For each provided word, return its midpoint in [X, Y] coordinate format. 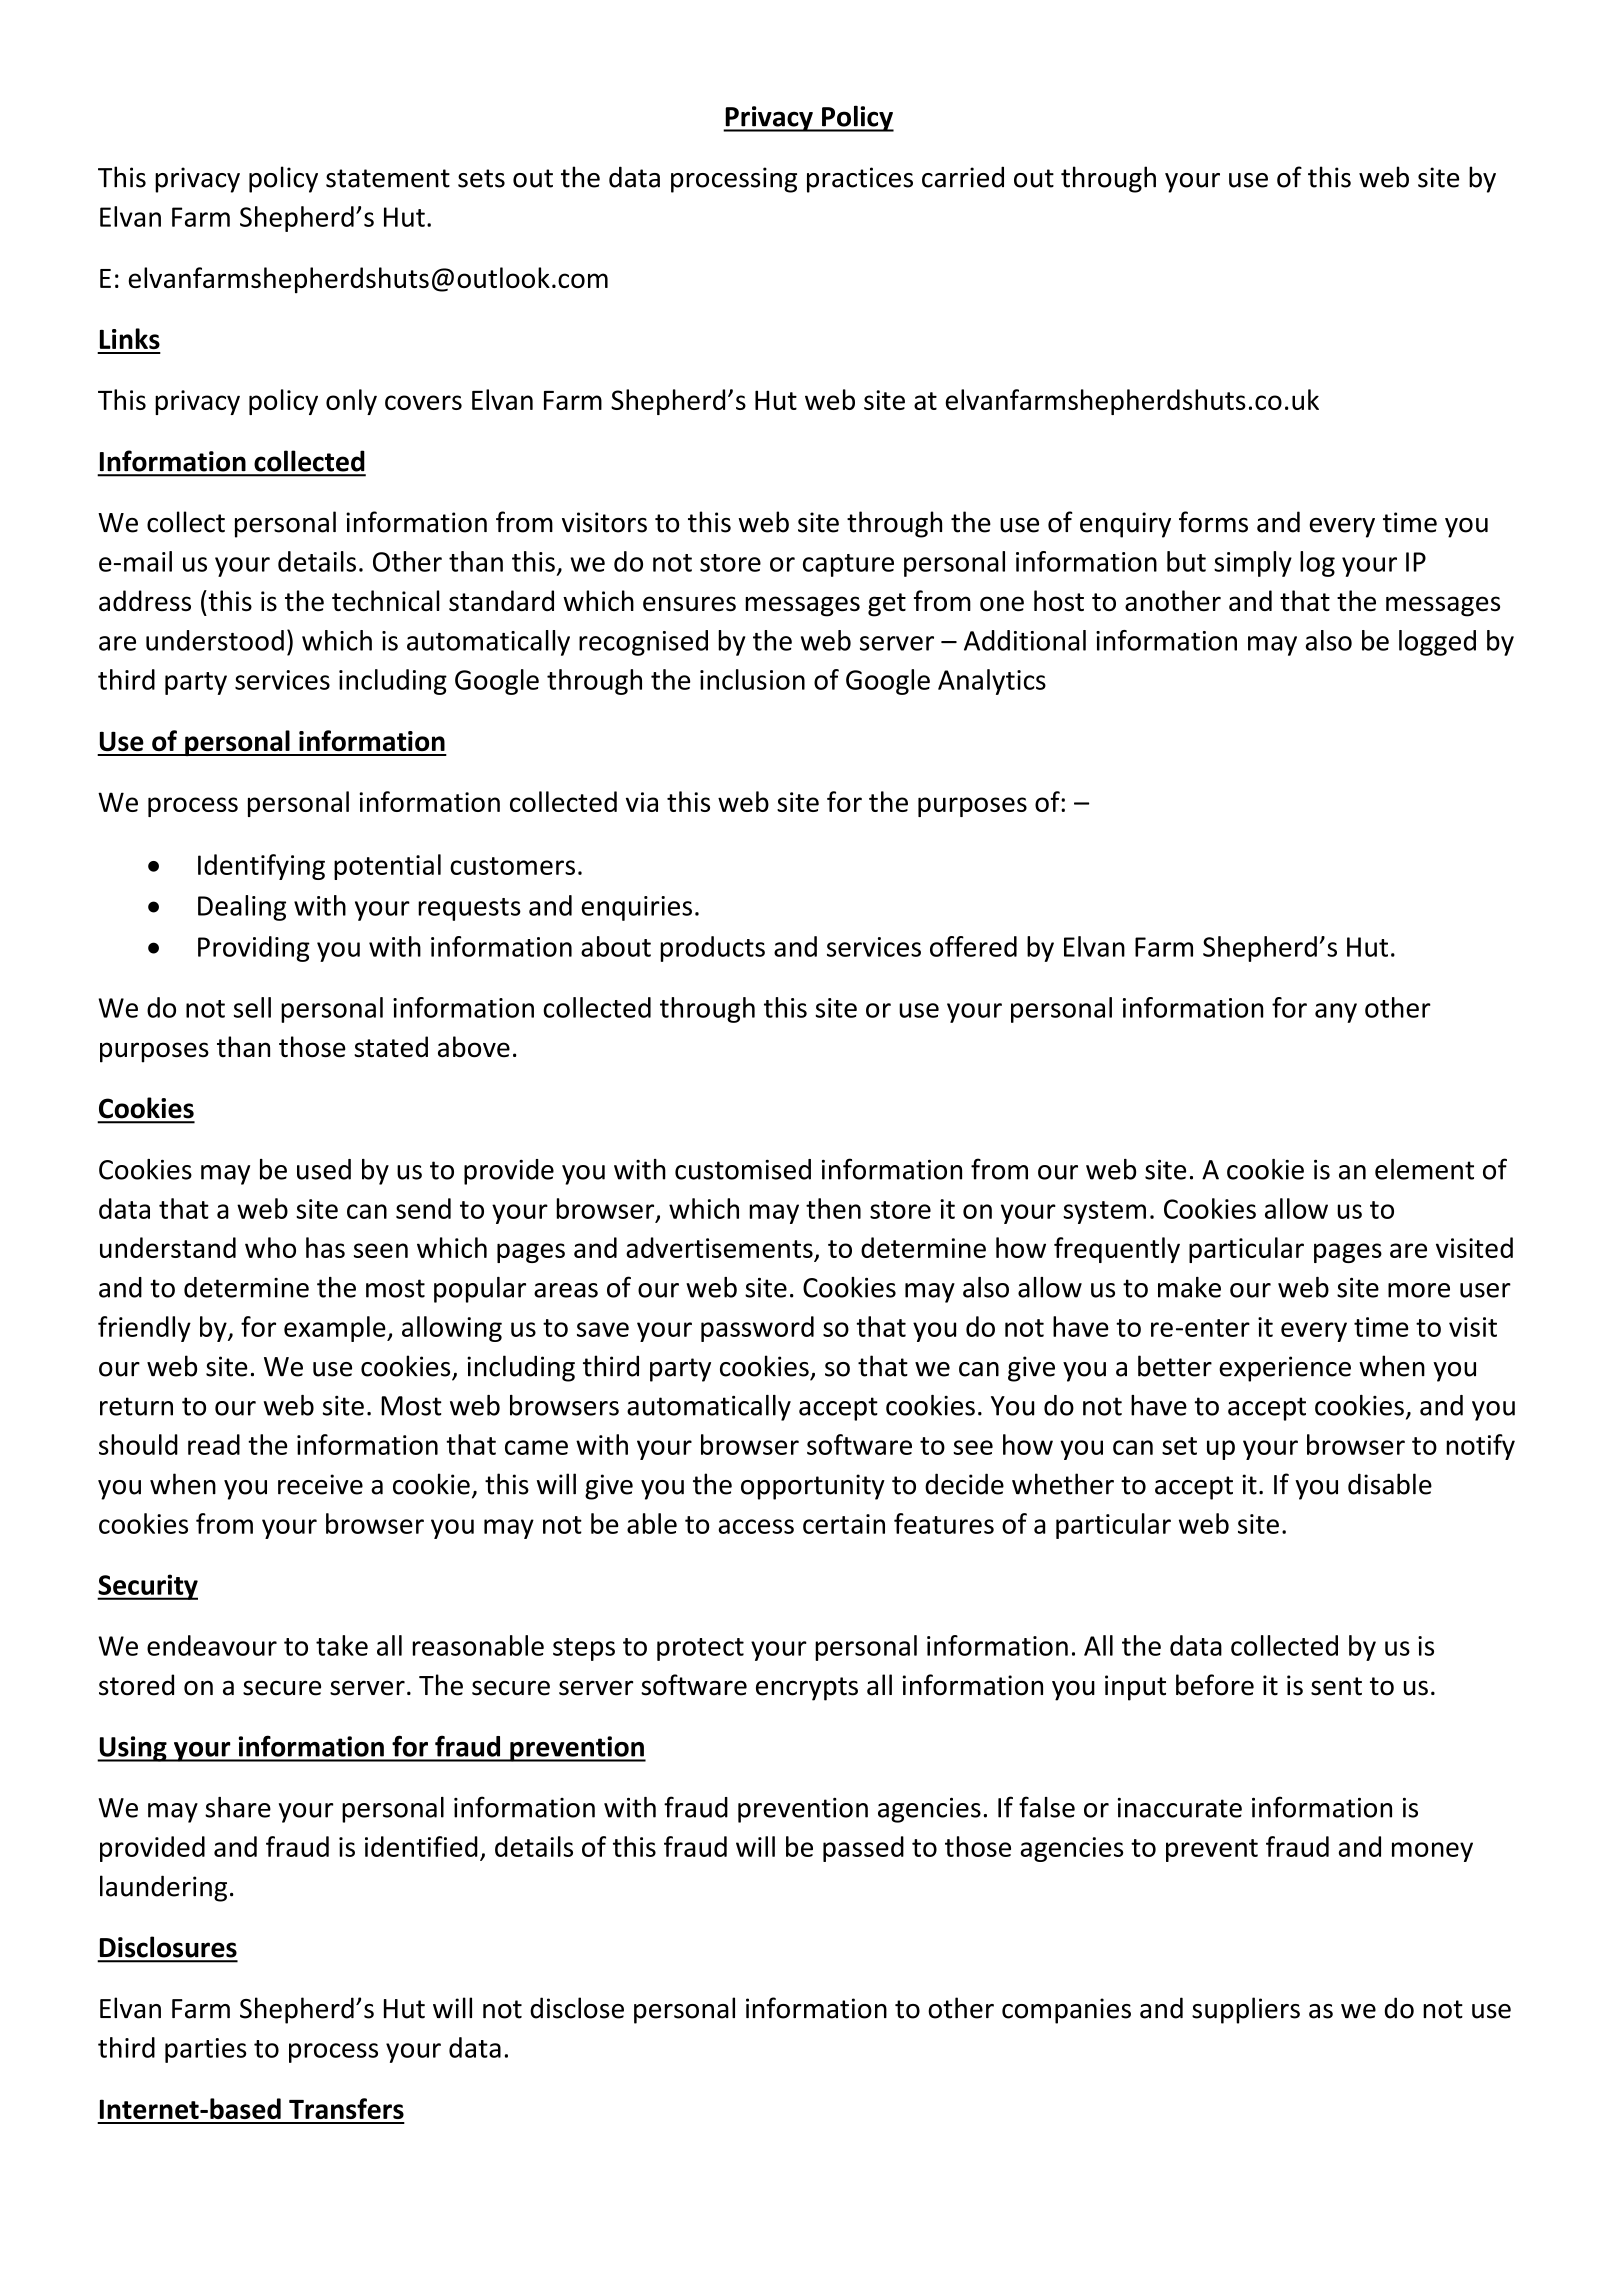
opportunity [813, 1487]
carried [963, 177]
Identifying [261, 867]
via [642, 802]
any [1336, 1013]
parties [206, 2050]
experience [1285, 1369]
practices [860, 180]
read [214, 1444]
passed [863, 1849]
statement [388, 178]
